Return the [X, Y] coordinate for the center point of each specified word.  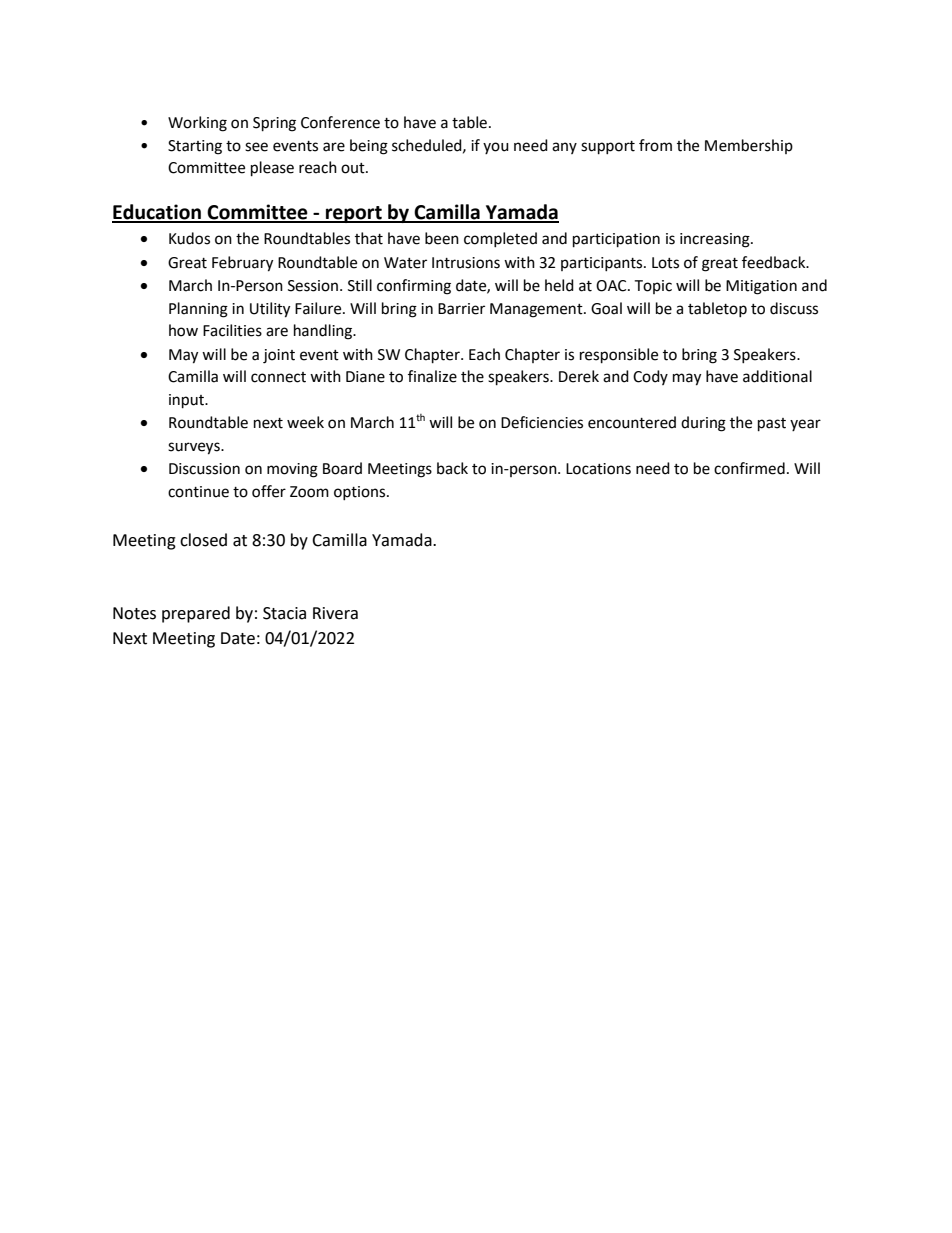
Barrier [461, 309]
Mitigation [761, 287]
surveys [195, 448]
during [703, 424]
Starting [195, 147]
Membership [749, 146]
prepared [196, 614]
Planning [198, 310]
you [496, 148]
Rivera [335, 613]
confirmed [749, 468]
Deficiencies [542, 422]
